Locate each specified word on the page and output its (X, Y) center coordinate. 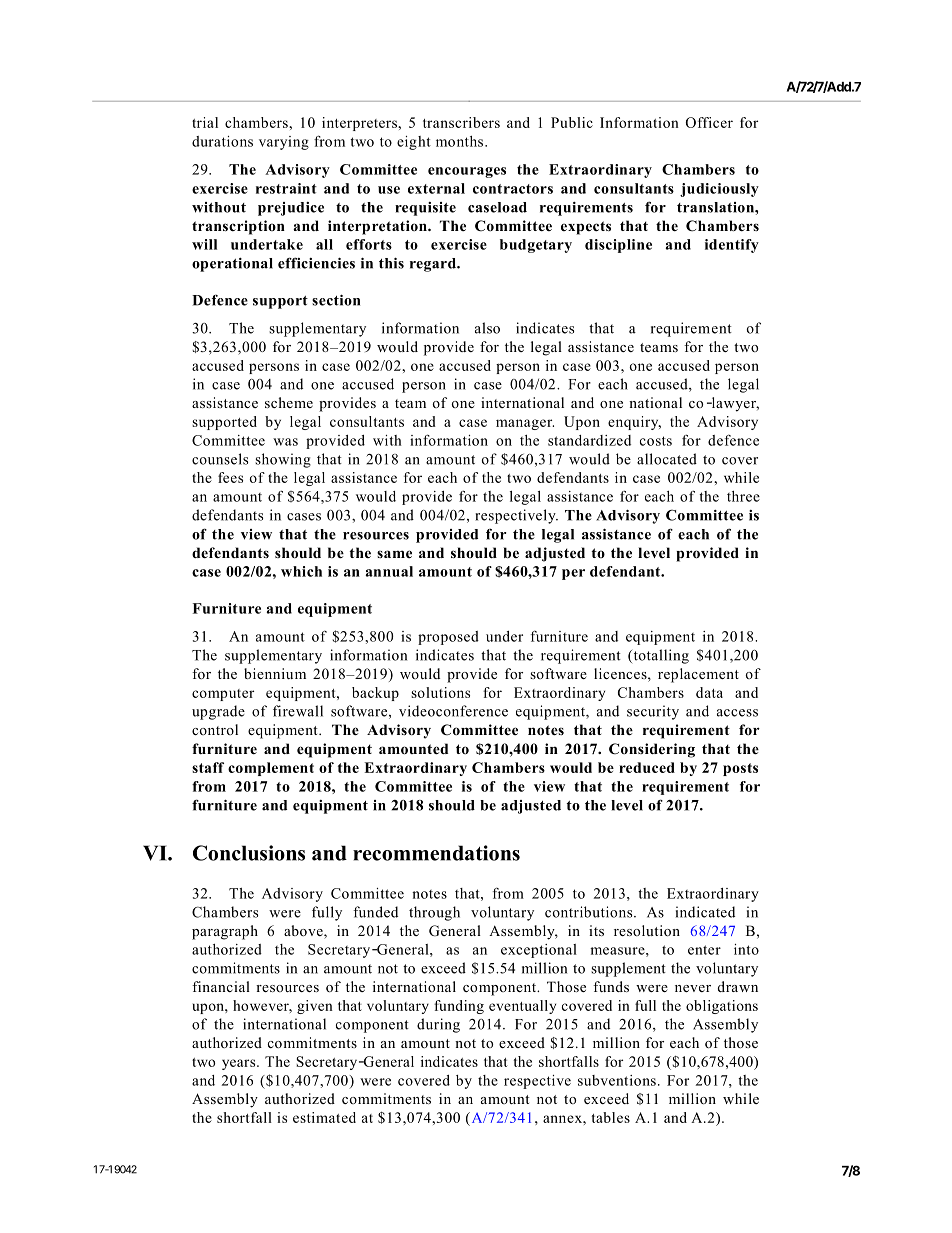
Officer (709, 122)
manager (525, 424)
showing (283, 460)
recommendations (436, 853)
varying (284, 143)
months (461, 141)
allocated (667, 459)
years (240, 1064)
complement (271, 769)
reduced (647, 767)
